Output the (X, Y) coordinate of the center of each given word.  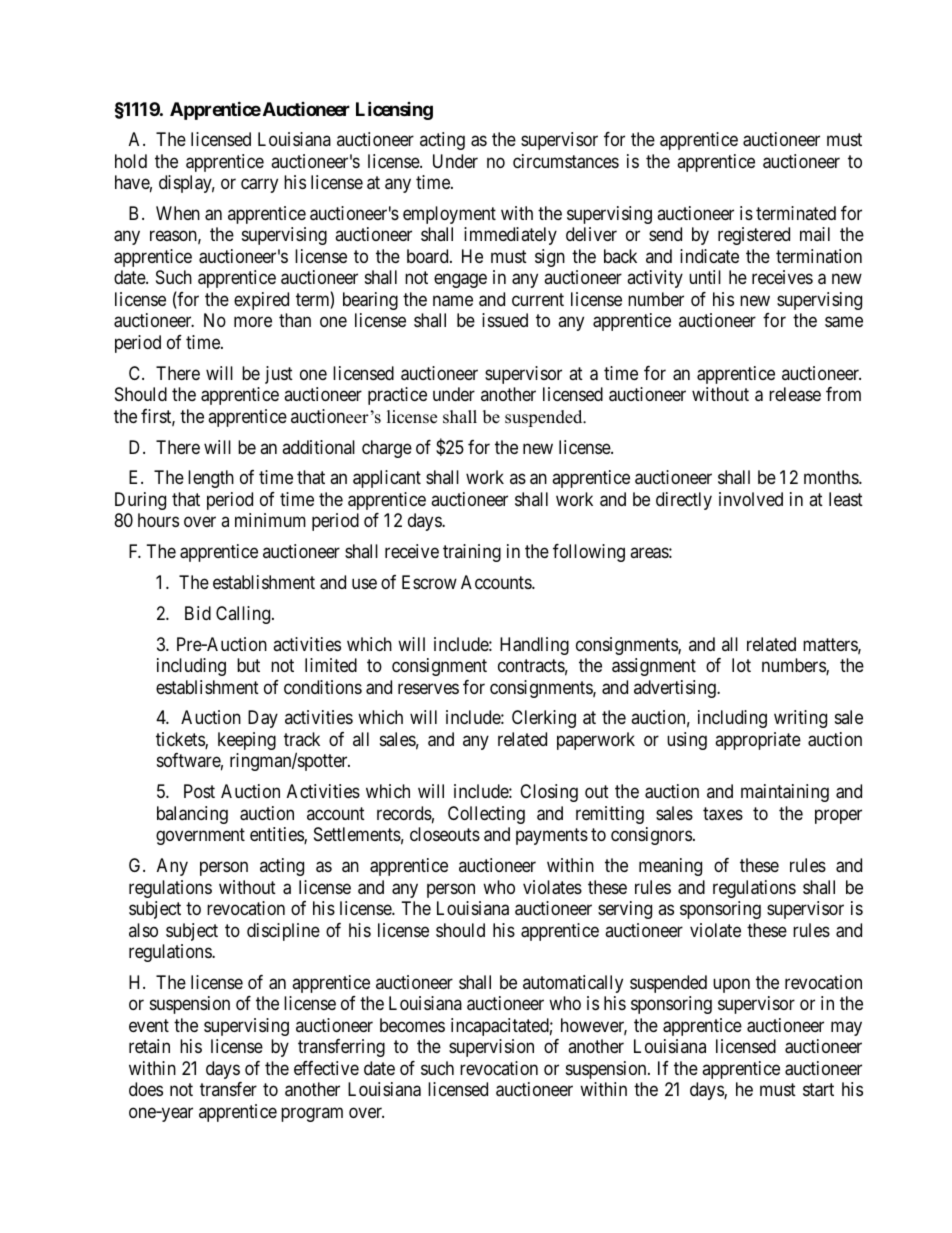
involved (751, 499)
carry (259, 186)
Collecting (486, 815)
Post (199, 791)
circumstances (566, 161)
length (211, 479)
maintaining (785, 793)
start (818, 1090)
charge (387, 449)
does (146, 1089)
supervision (491, 1048)
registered (754, 236)
